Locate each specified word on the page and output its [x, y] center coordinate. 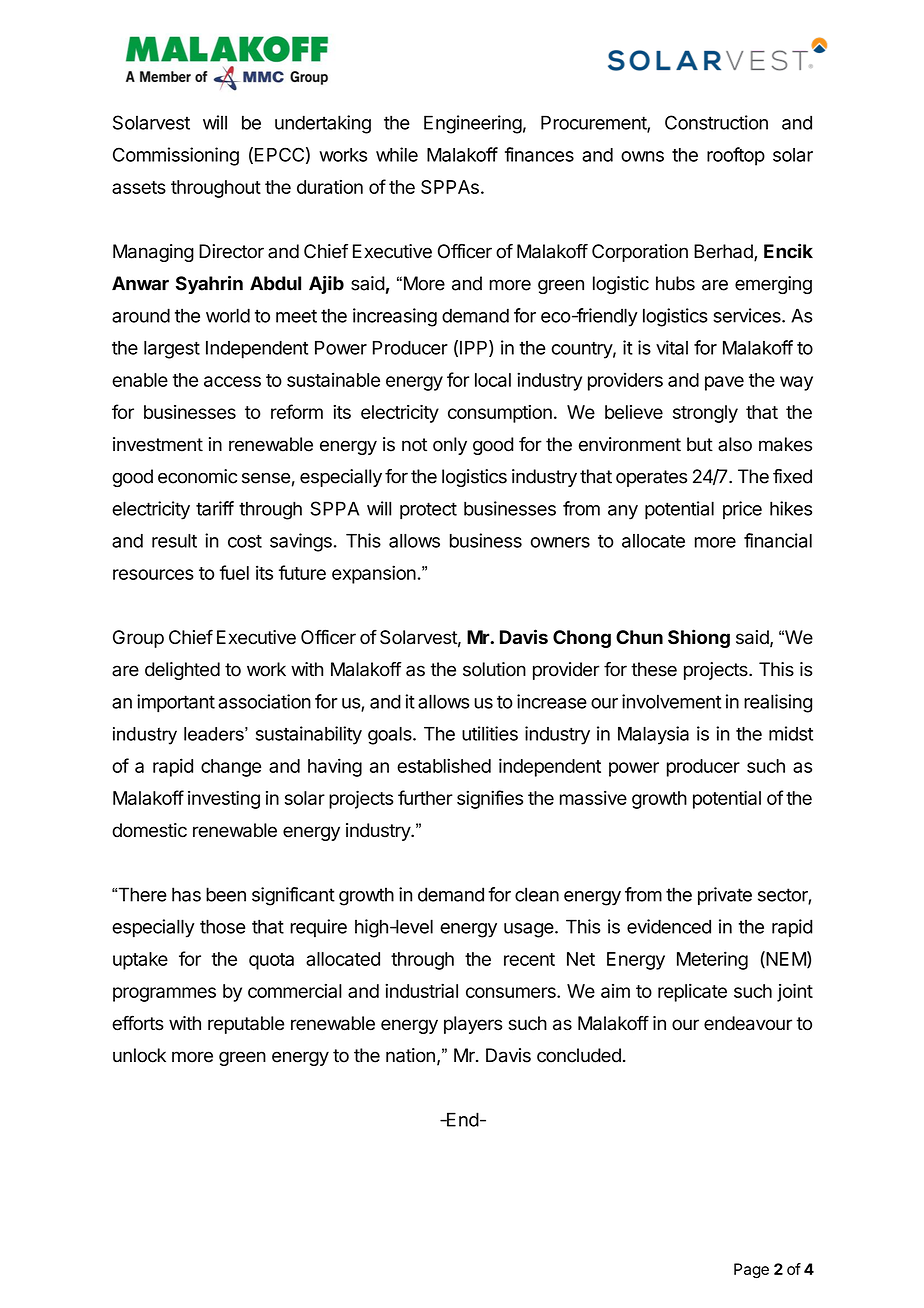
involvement [671, 701]
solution [494, 669]
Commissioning [176, 156]
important [176, 703]
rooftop [736, 156]
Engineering [473, 124]
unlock [139, 1055]
